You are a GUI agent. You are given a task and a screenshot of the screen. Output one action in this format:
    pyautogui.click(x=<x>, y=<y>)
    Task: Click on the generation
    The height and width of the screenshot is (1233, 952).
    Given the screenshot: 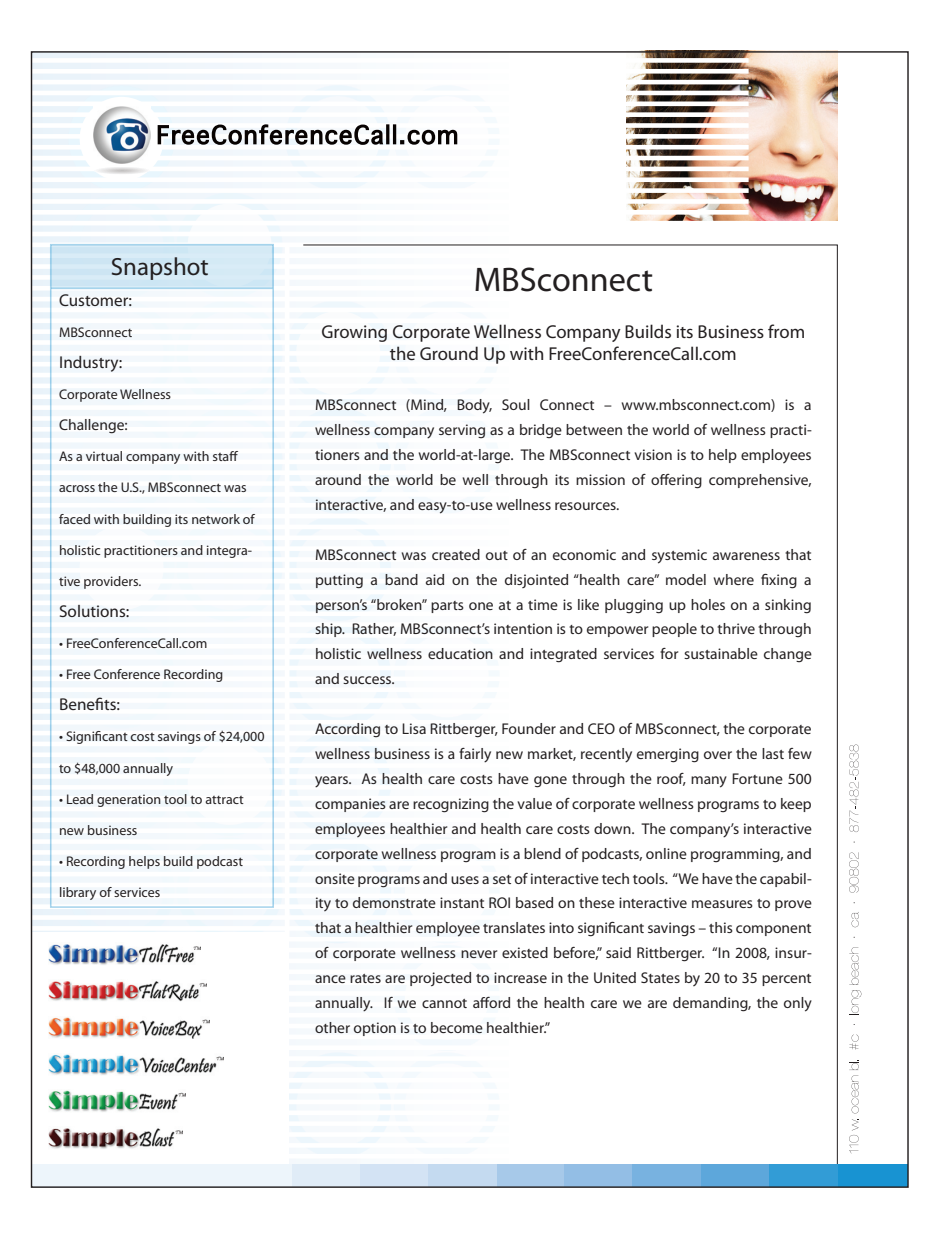 What is the action you would take?
    pyautogui.click(x=129, y=800)
